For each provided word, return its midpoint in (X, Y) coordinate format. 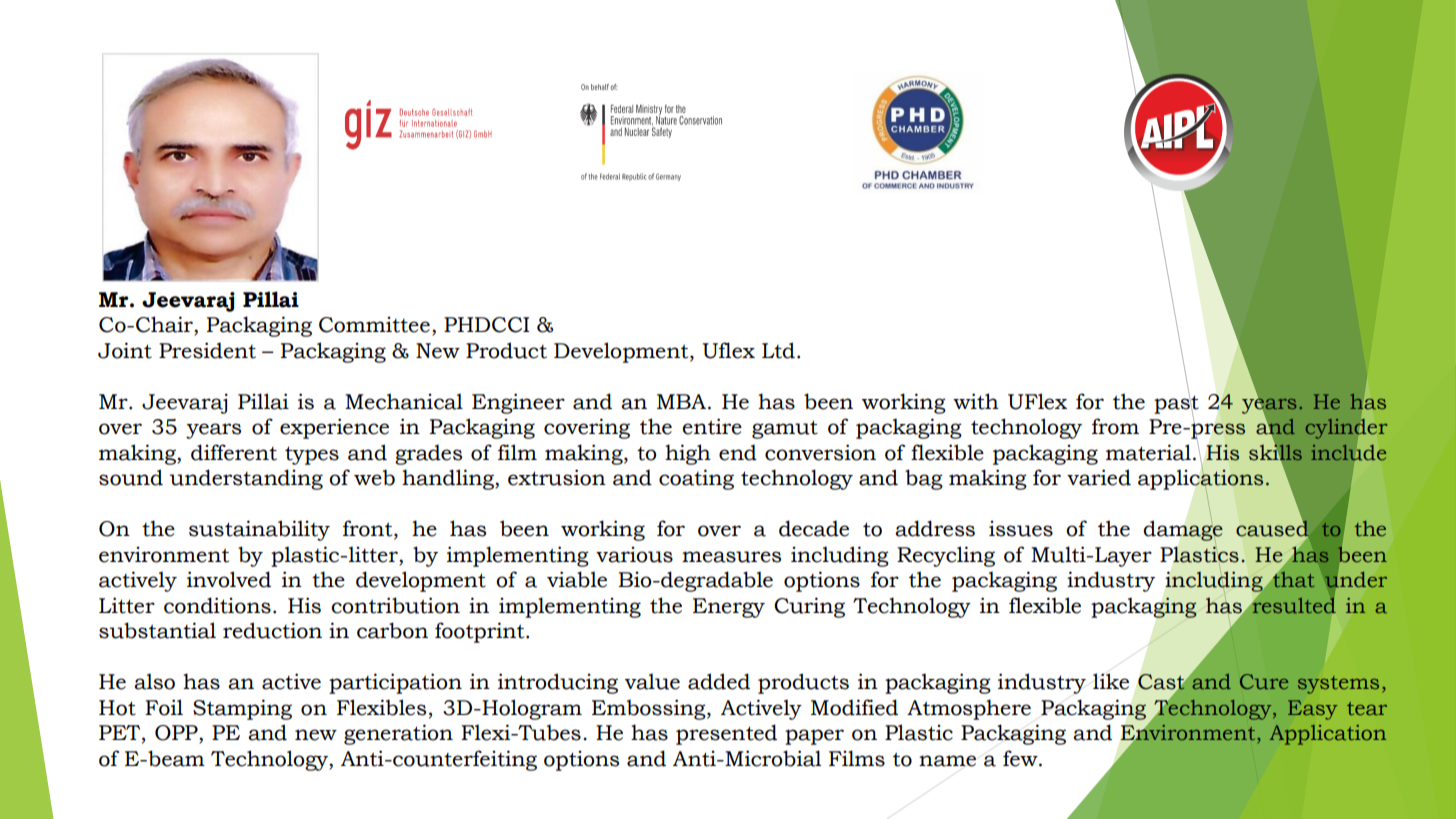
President (207, 350)
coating (696, 479)
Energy (729, 608)
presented (726, 734)
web (374, 477)
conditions (217, 605)
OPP (177, 734)
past (1176, 404)
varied (1099, 477)
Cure (1264, 681)
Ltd (778, 350)
